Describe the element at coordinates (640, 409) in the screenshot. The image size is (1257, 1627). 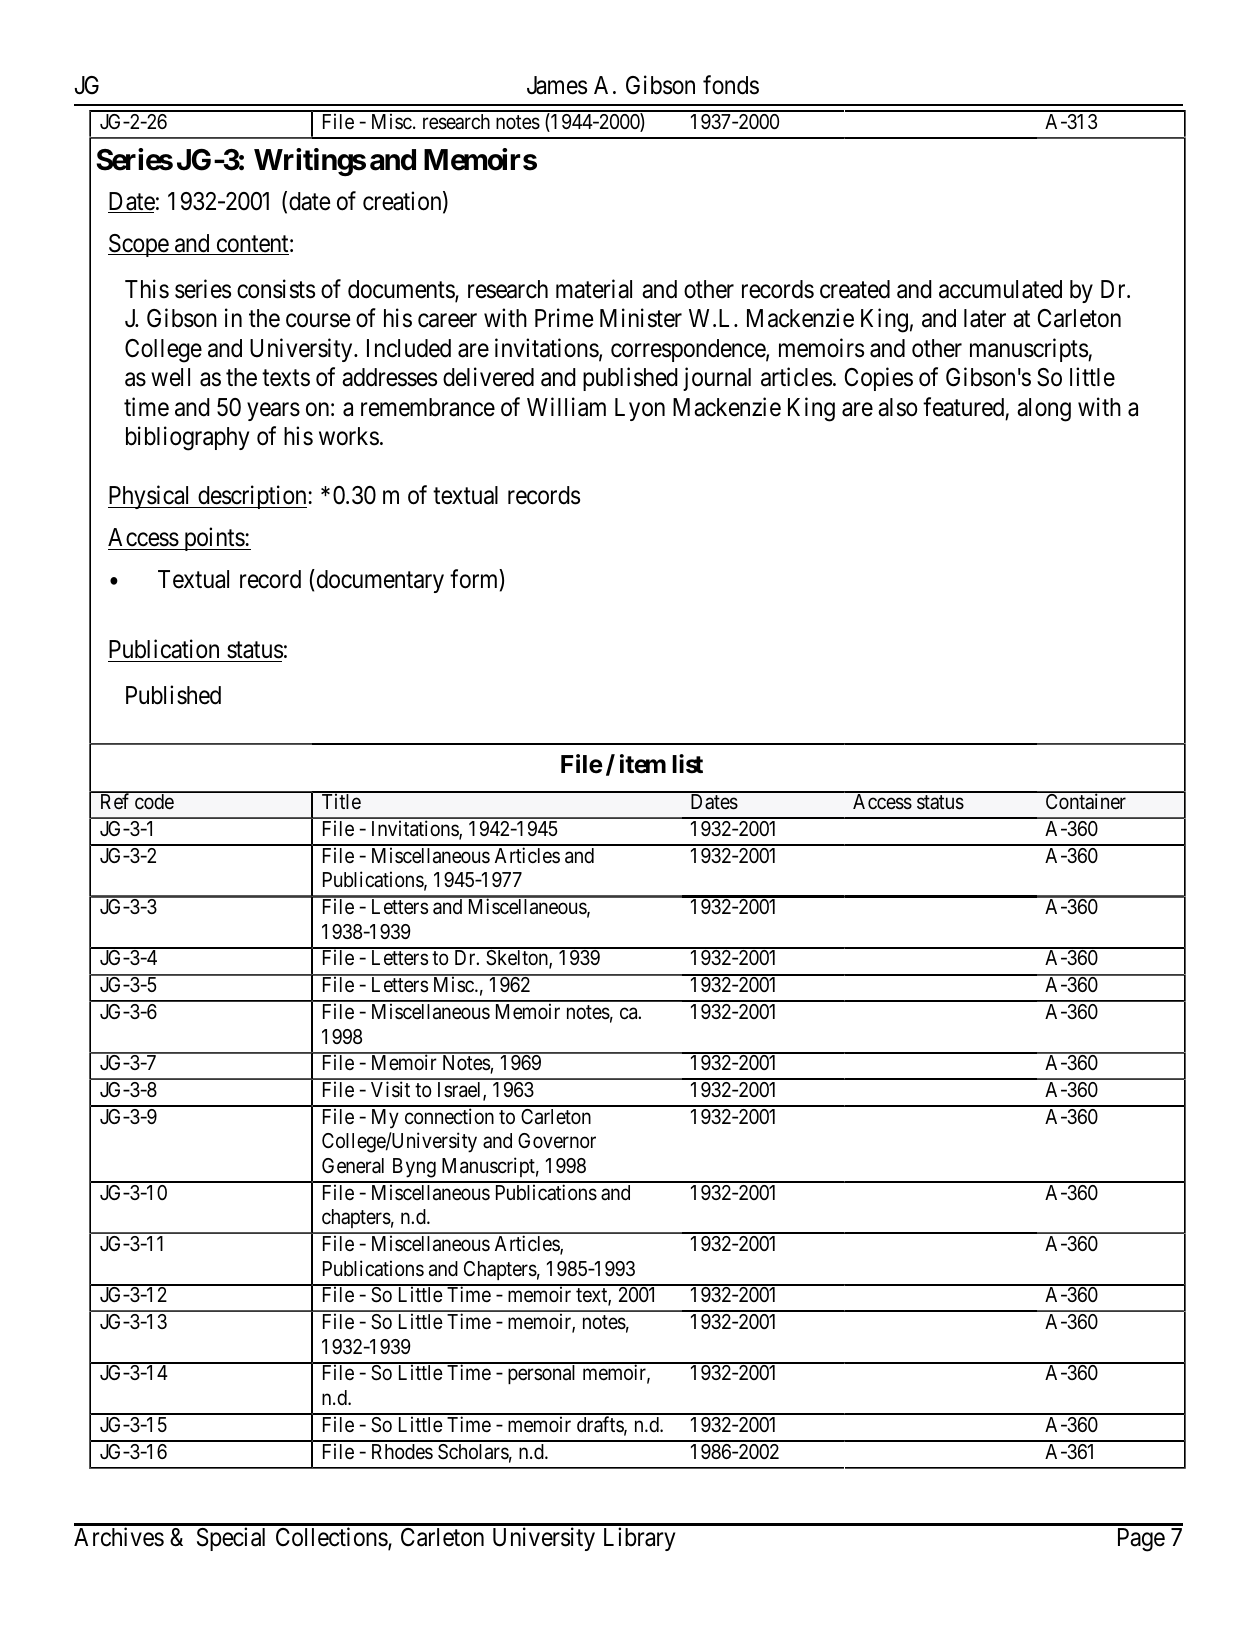
I see `Lyon` at that location.
